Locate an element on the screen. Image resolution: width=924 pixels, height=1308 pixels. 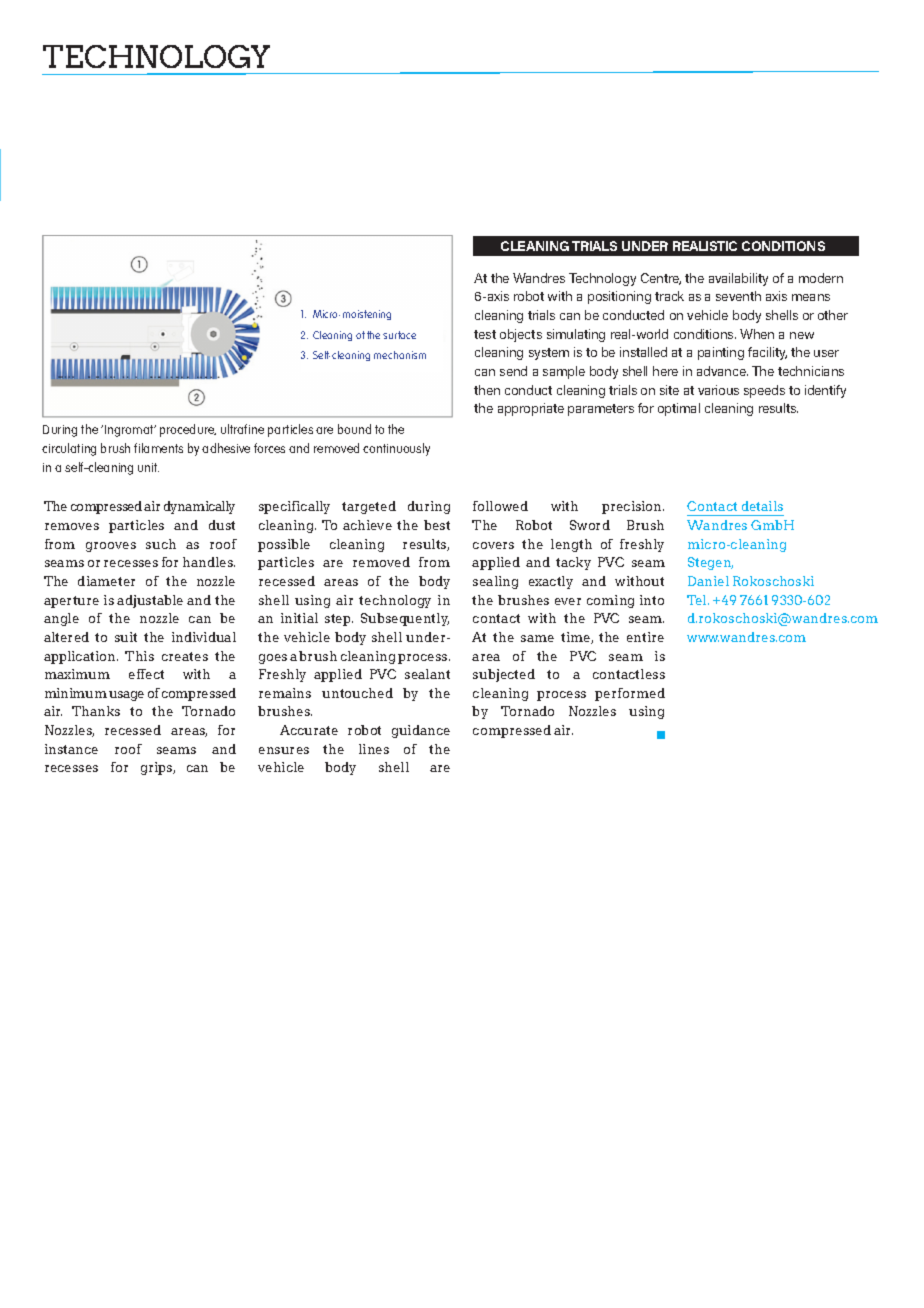
Daniel is located at coordinates (708, 581).
